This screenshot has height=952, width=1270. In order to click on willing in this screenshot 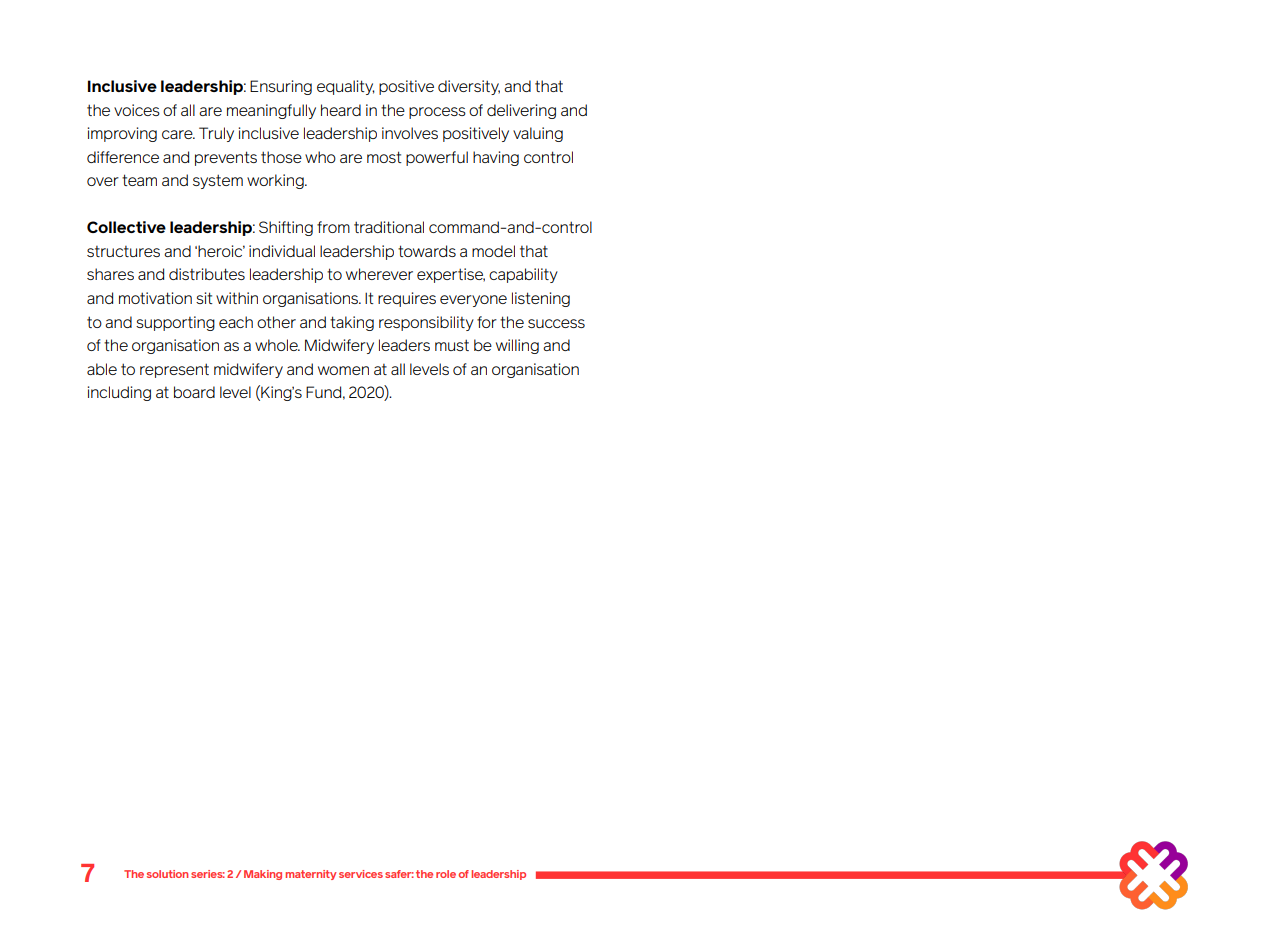, I will do `click(517, 346)`.
